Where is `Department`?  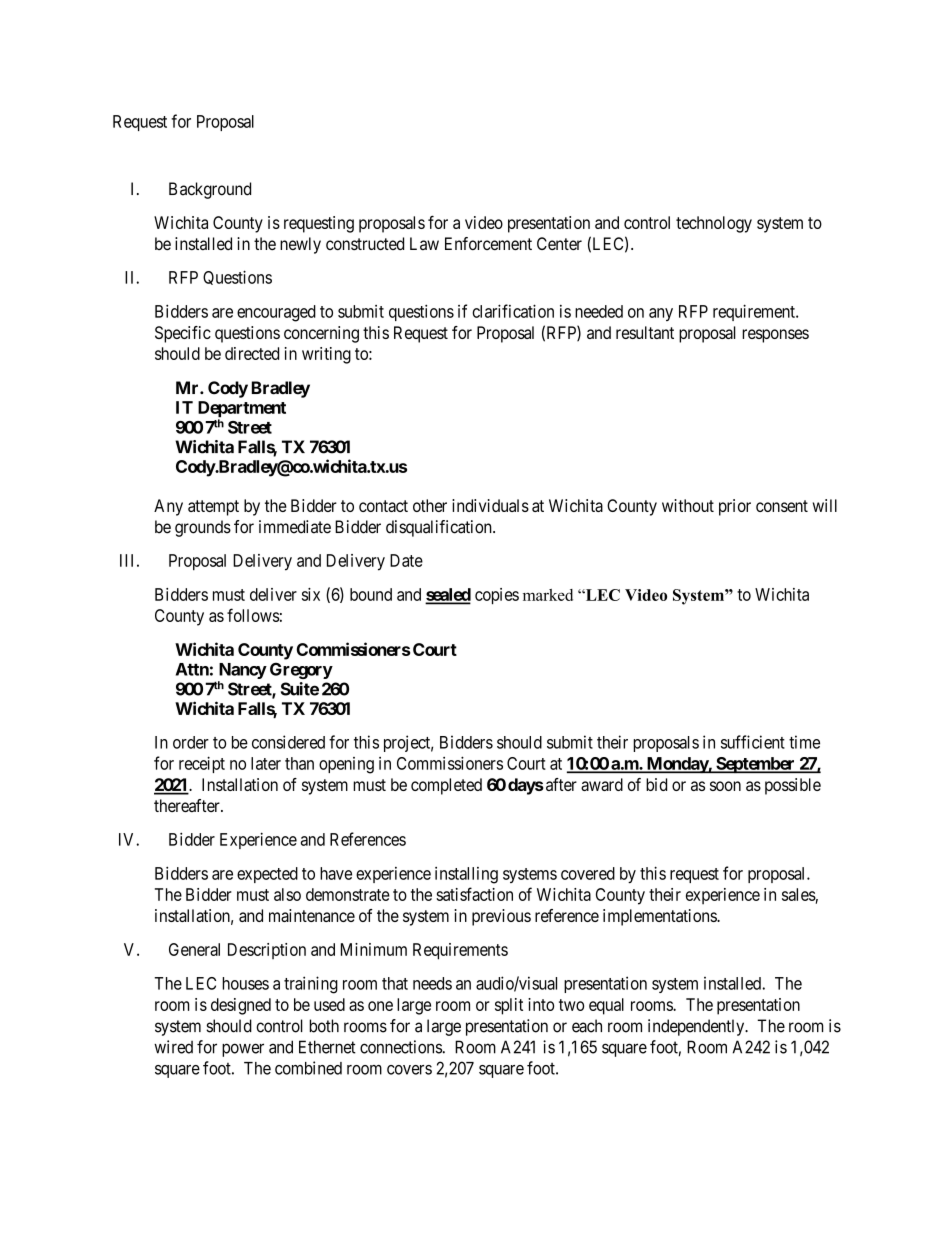 Department is located at coordinates (242, 410).
